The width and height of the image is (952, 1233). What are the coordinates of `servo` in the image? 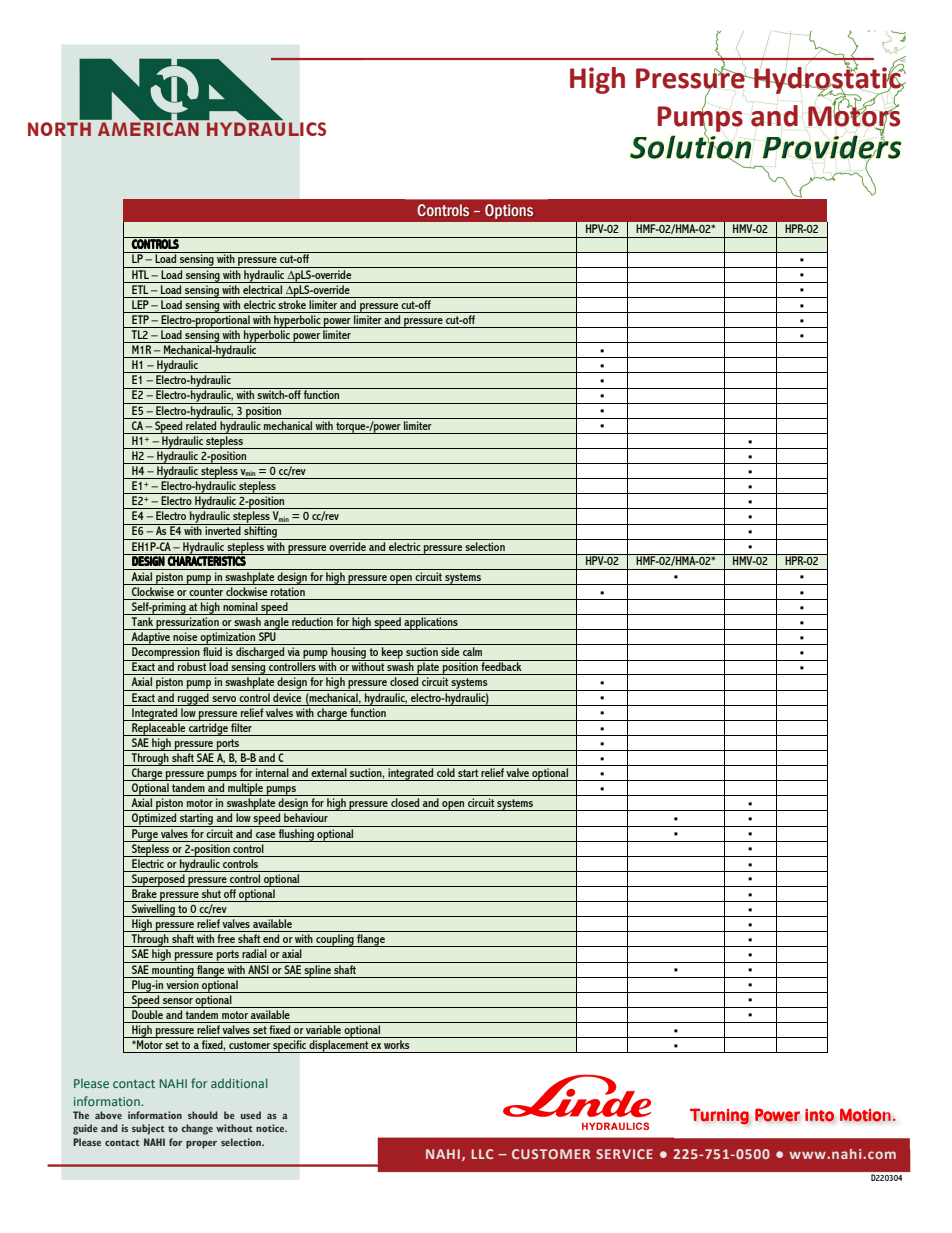 It's located at (224, 699).
